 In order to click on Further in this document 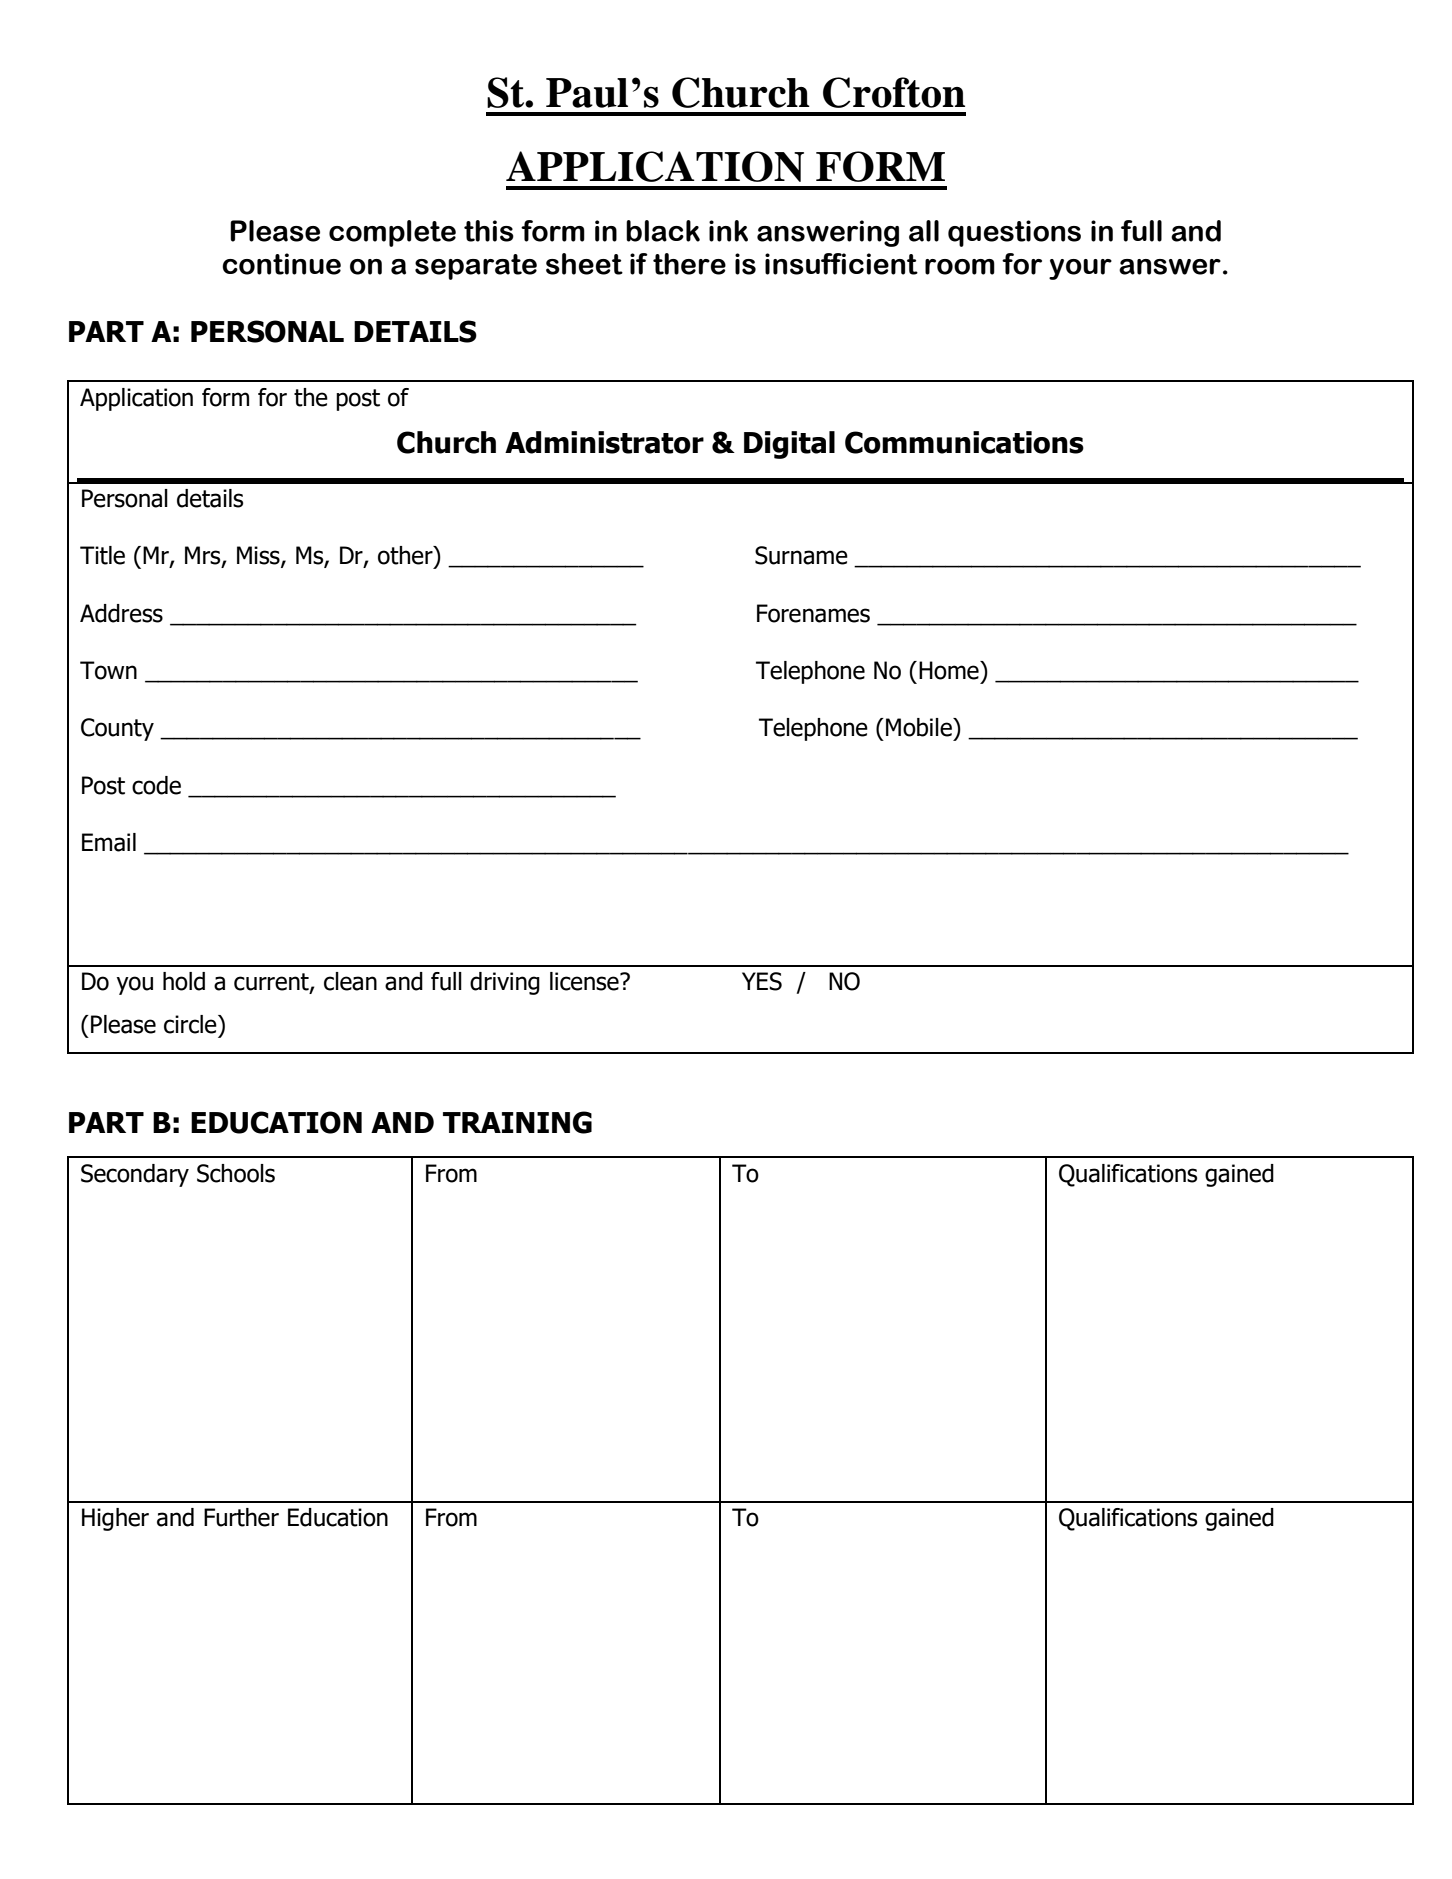, I will do `click(241, 1517)`.
